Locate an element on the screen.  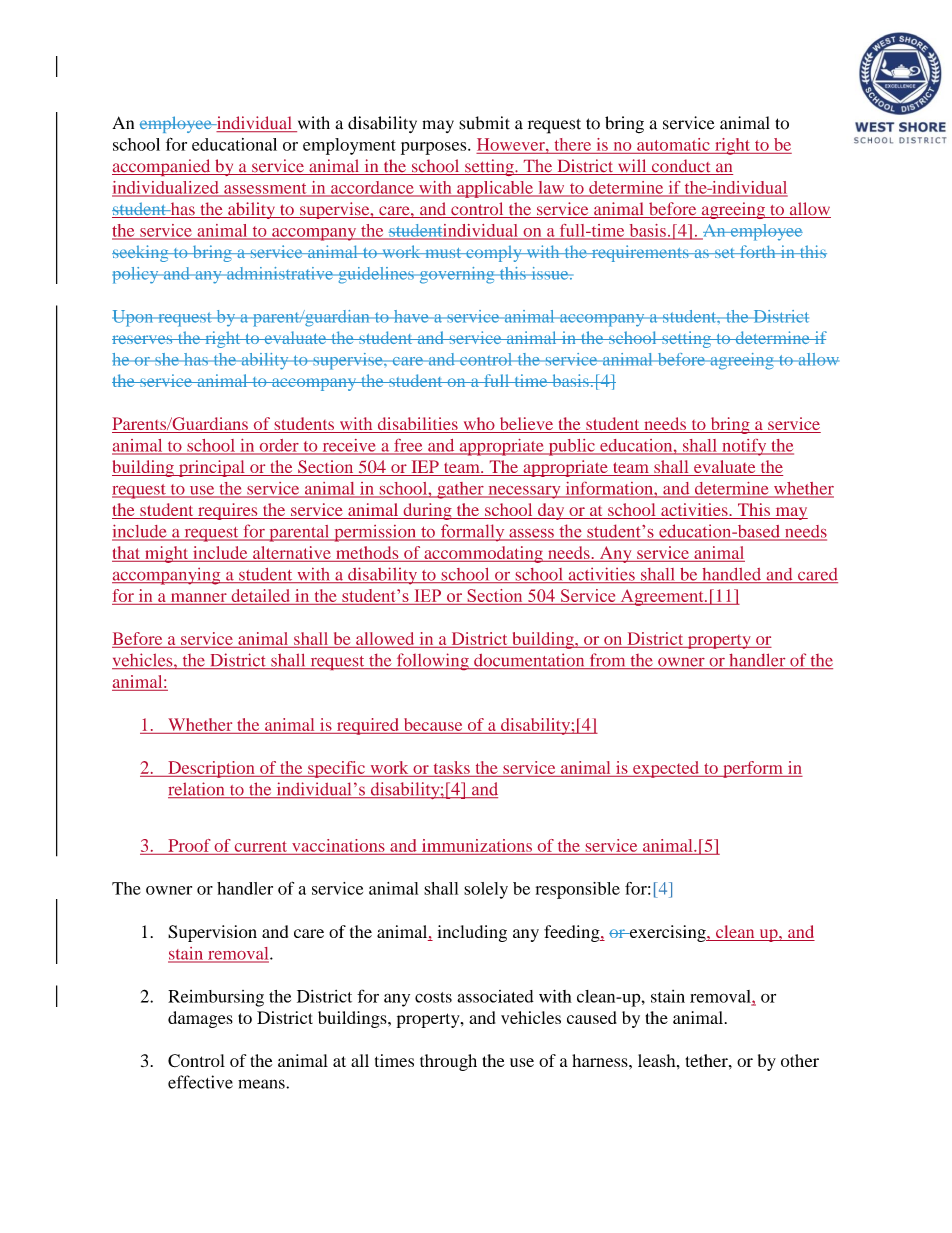
perform is located at coordinates (753, 769).
